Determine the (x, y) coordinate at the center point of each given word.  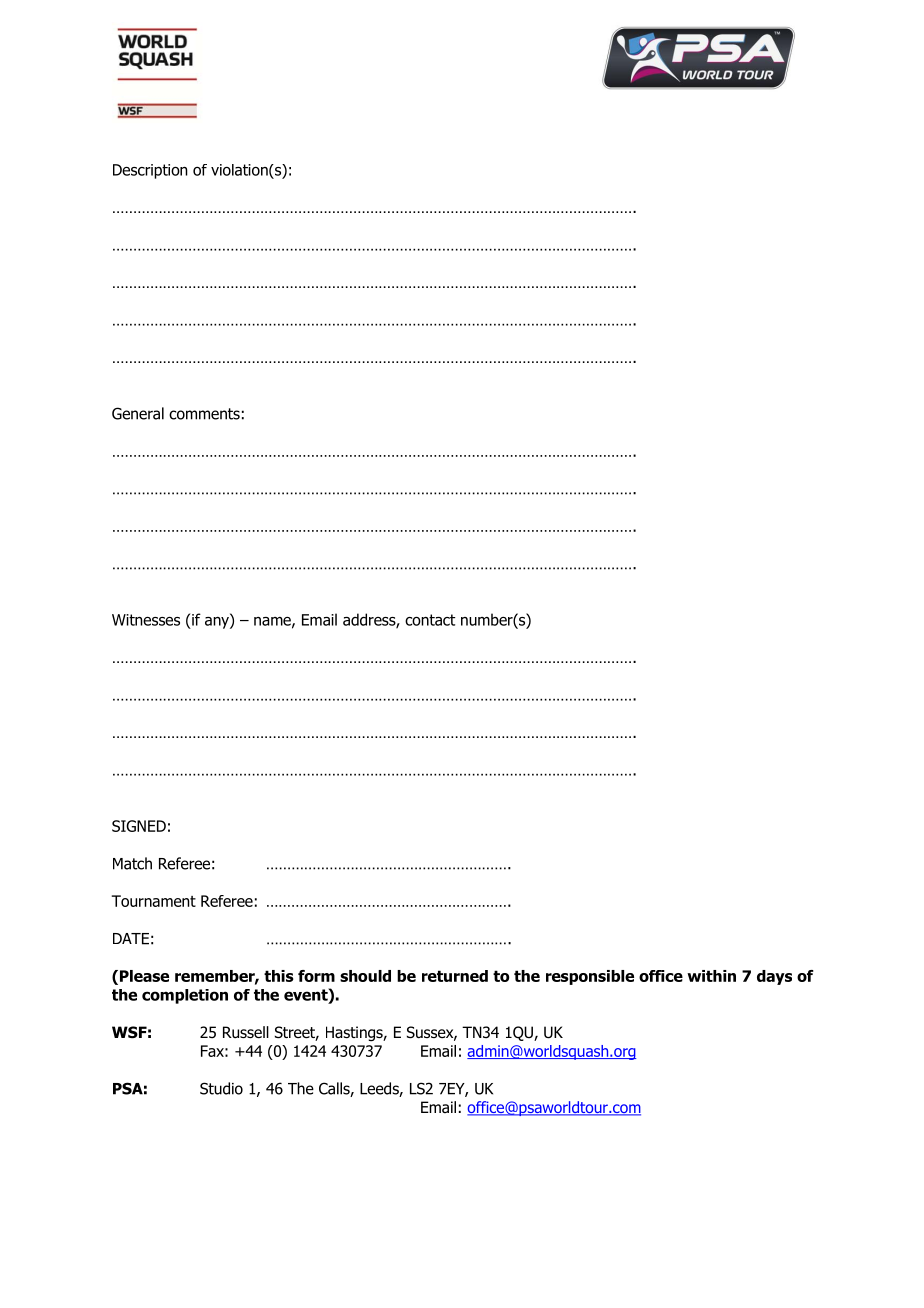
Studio (221, 1088)
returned (455, 976)
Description (150, 171)
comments (204, 414)
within (711, 976)
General (138, 413)
